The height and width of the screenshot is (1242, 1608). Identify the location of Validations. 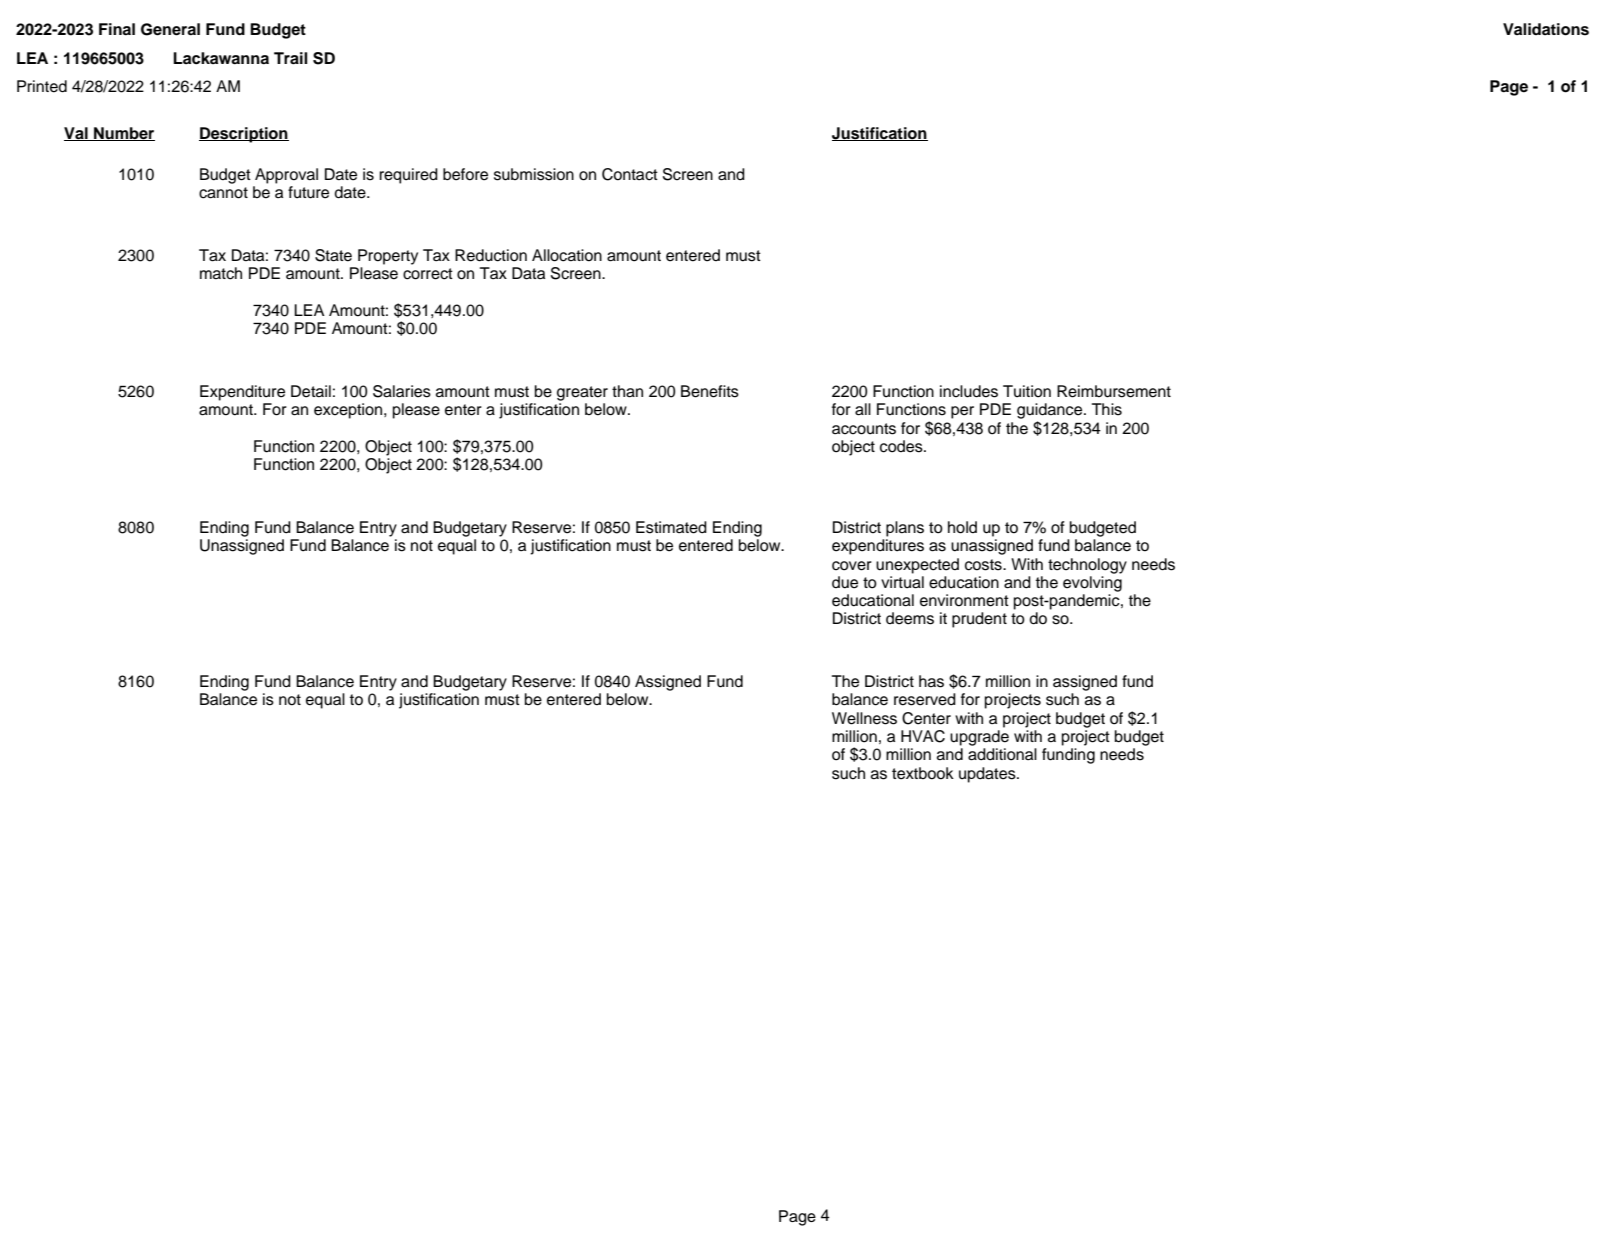
(1546, 29).
